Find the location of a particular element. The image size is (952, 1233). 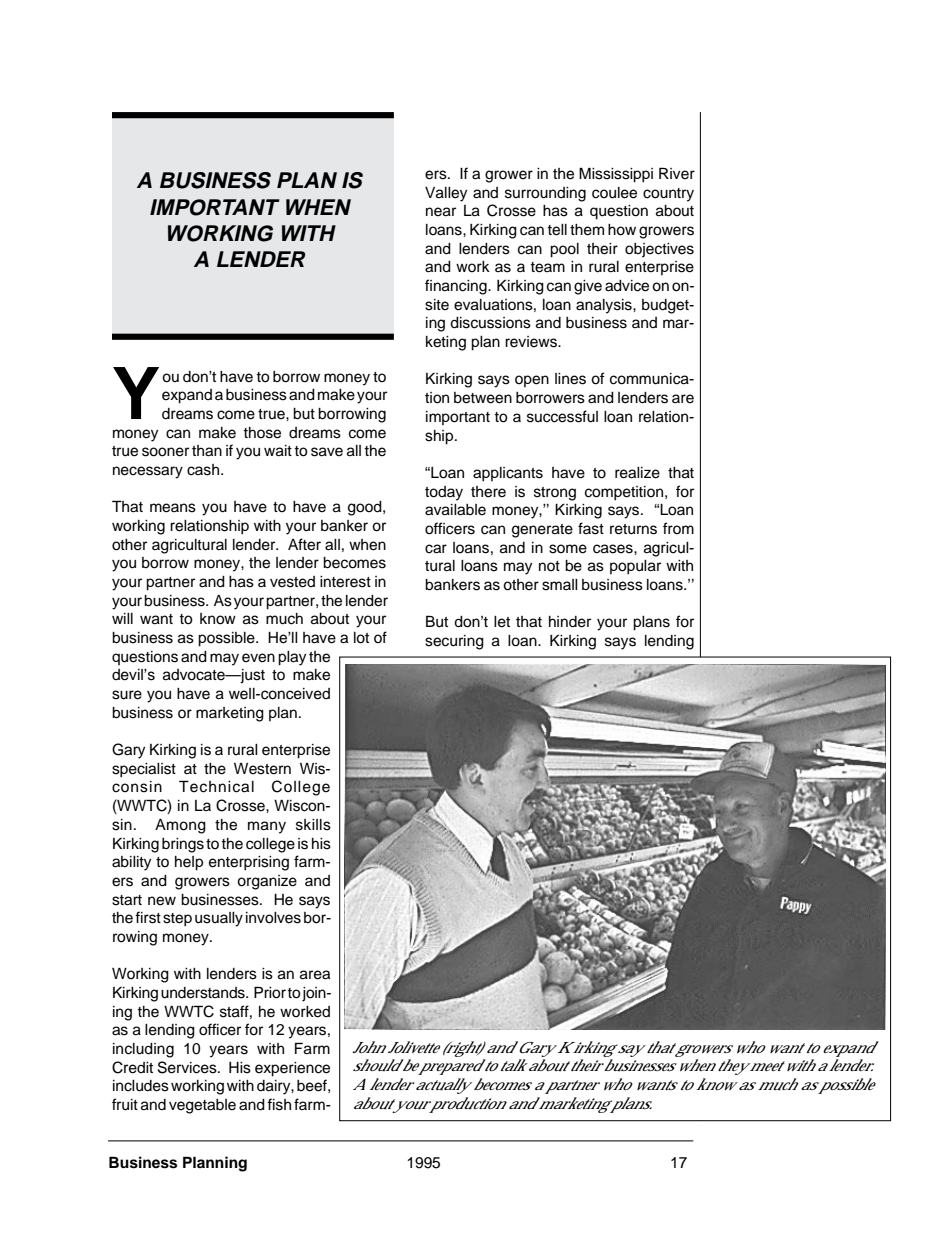

experience is located at coordinates (292, 1069).
